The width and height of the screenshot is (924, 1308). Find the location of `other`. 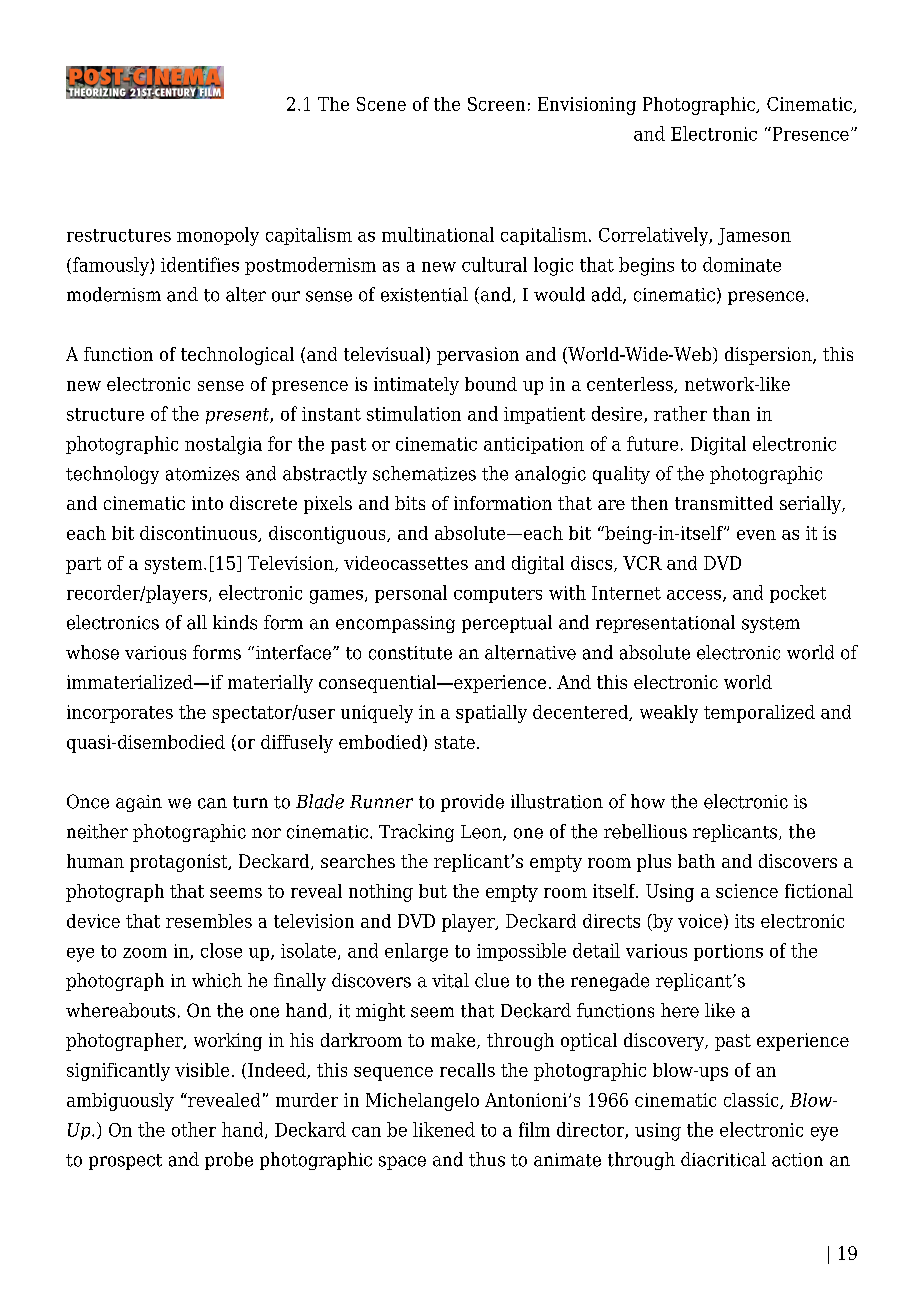

other is located at coordinates (194, 1129).
